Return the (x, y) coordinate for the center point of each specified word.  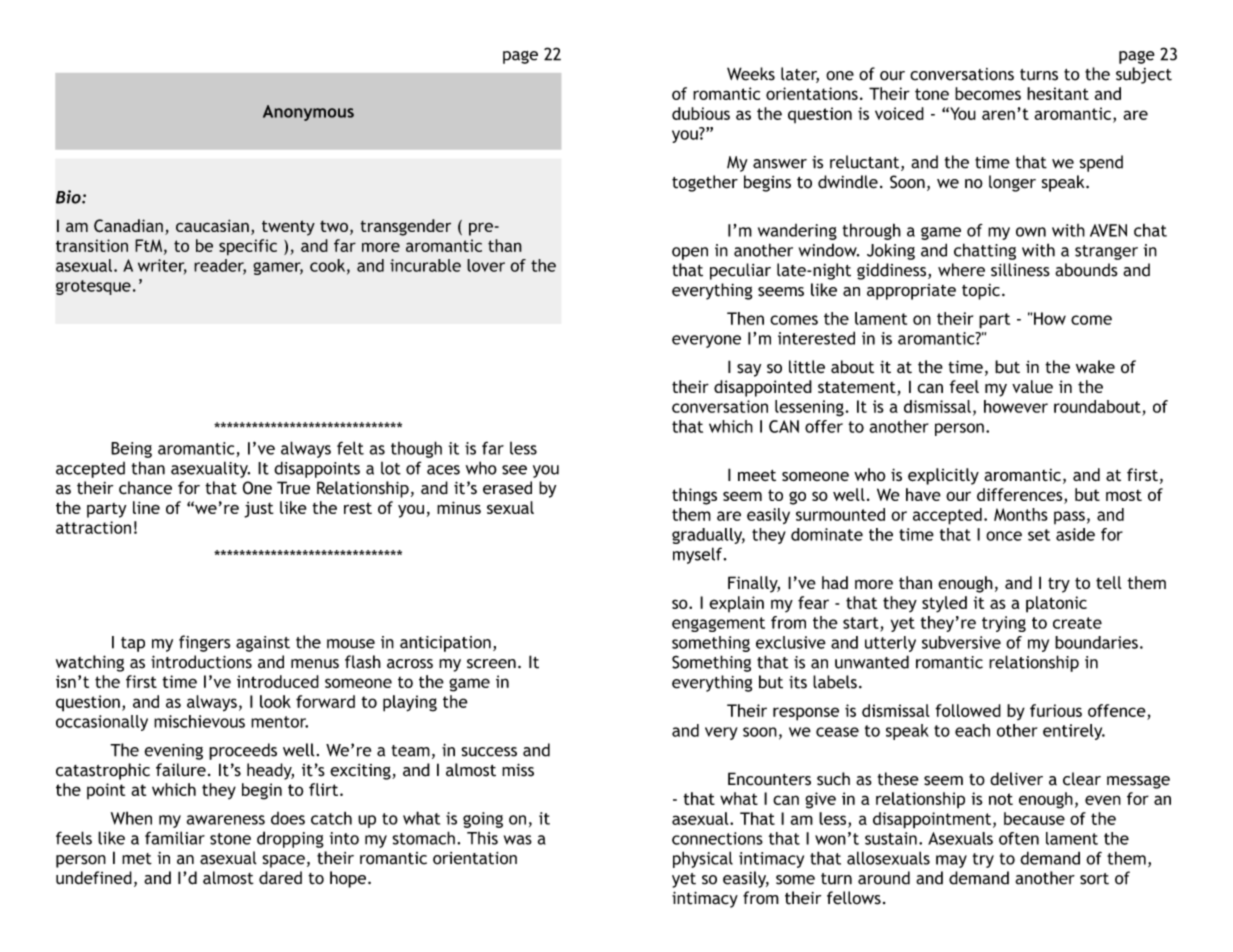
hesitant (1058, 93)
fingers (204, 643)
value (1032, 386)
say (749, 370)
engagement (718, 624)
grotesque (93, 287)
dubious (701, 113)
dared (280, 878)
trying (1004, 624)
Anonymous (308, 113)
